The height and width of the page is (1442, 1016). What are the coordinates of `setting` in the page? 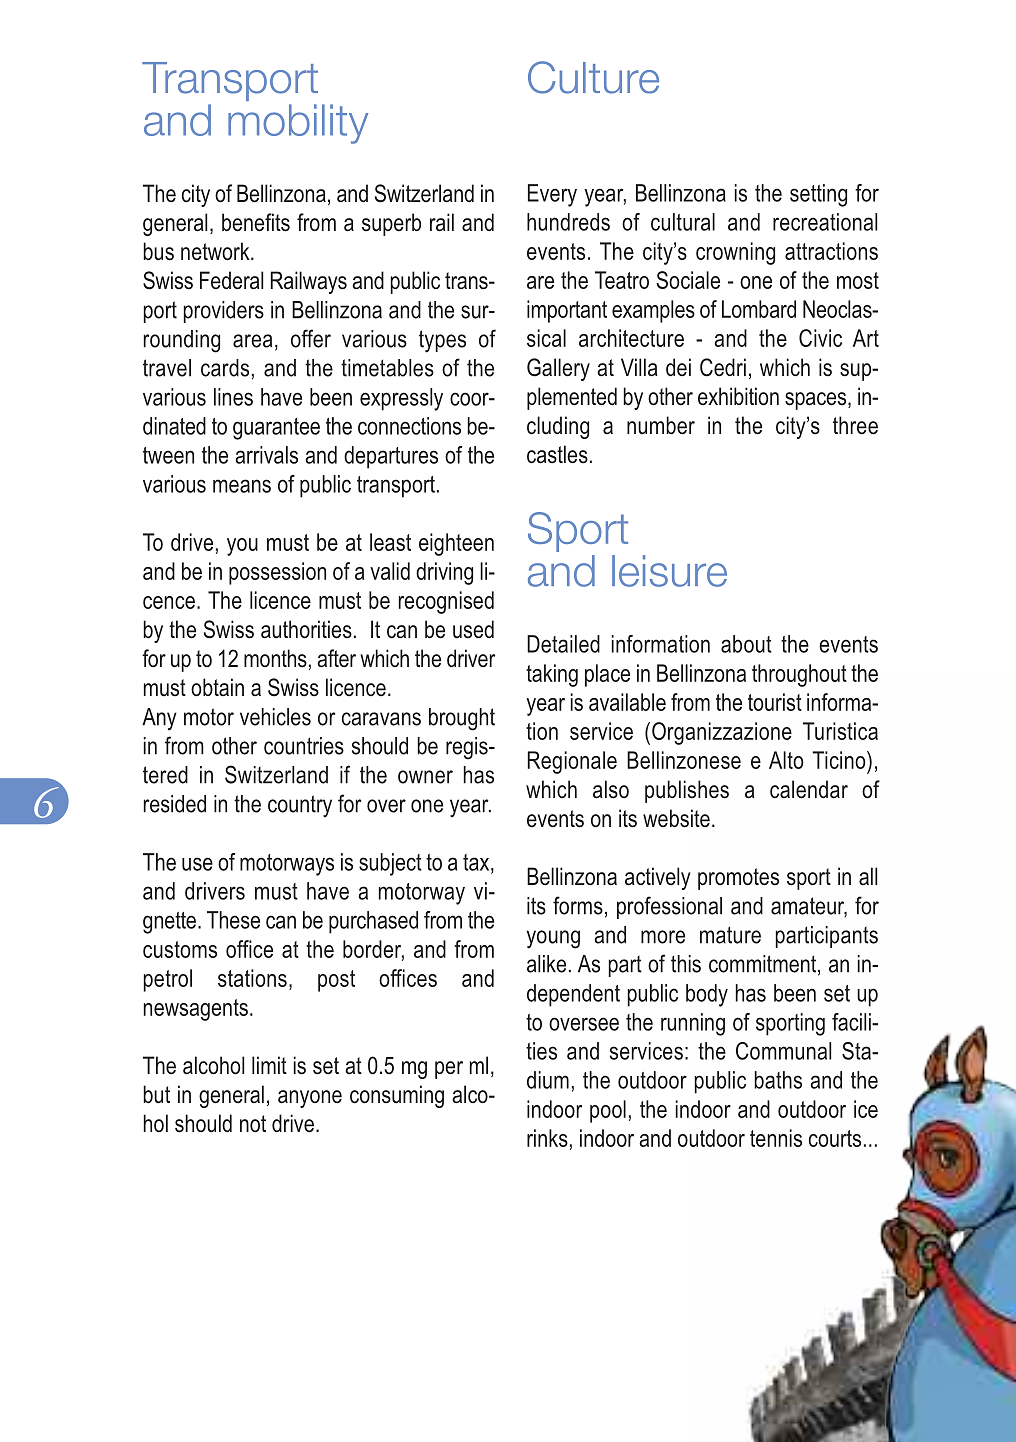 It's located at (818, 195).
